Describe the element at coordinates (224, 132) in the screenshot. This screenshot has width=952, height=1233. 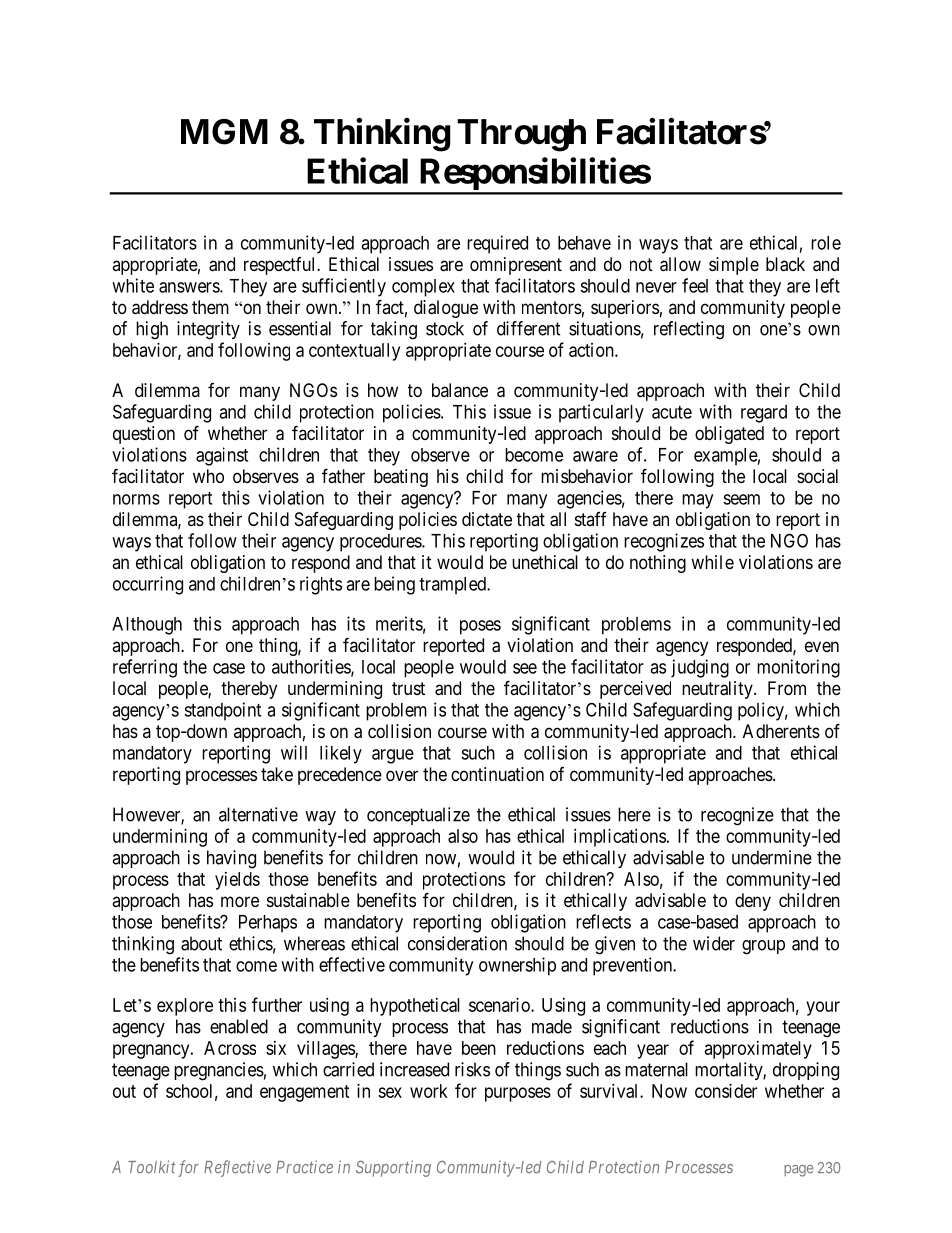
I see `MGM` at that location.
